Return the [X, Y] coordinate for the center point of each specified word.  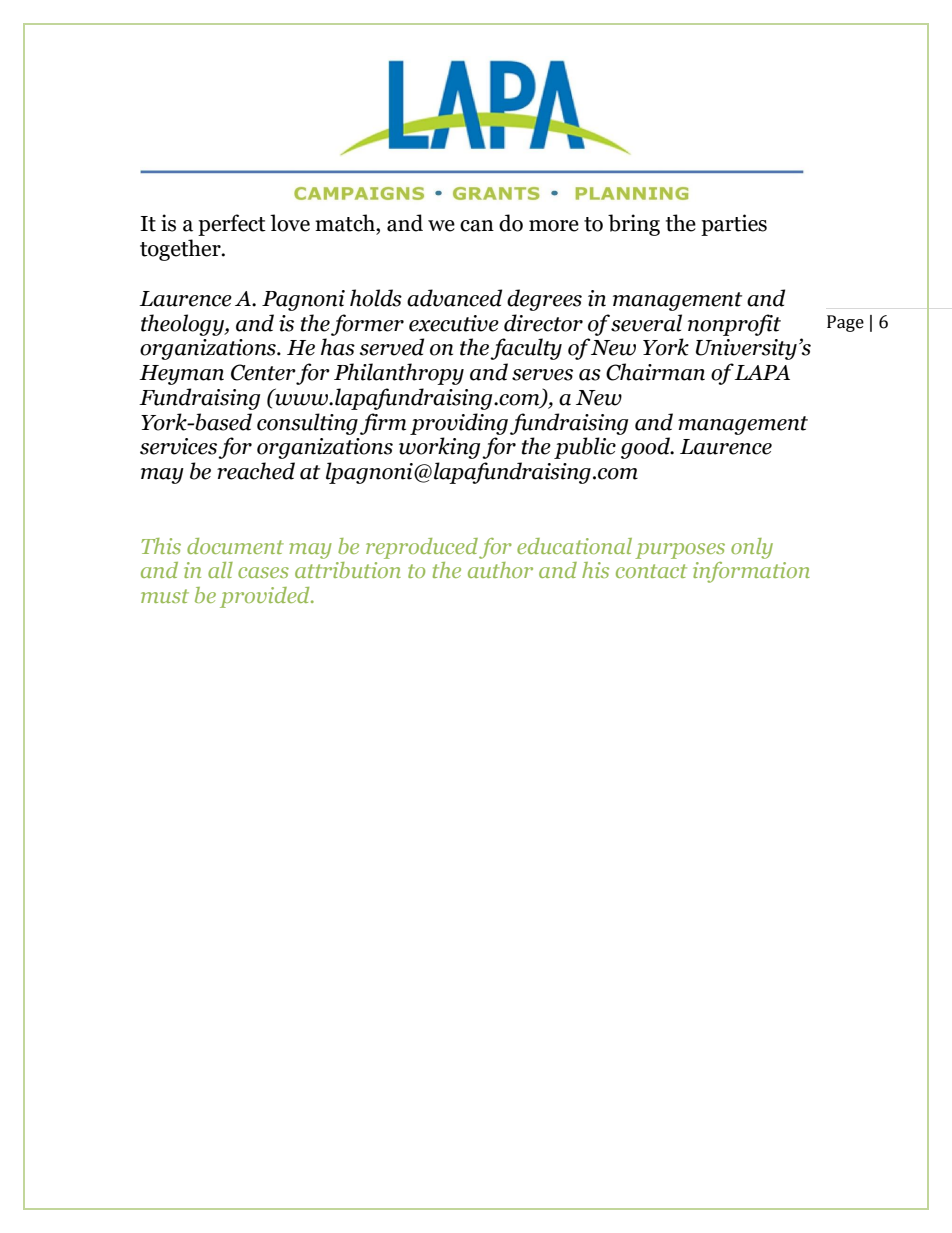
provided [266, 597]
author [500, 570]
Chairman [655, 372]
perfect [232, 225]
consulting [307, 424]
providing [459, 424]
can [477, 226]
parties [734, 225]
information [751, 572]
